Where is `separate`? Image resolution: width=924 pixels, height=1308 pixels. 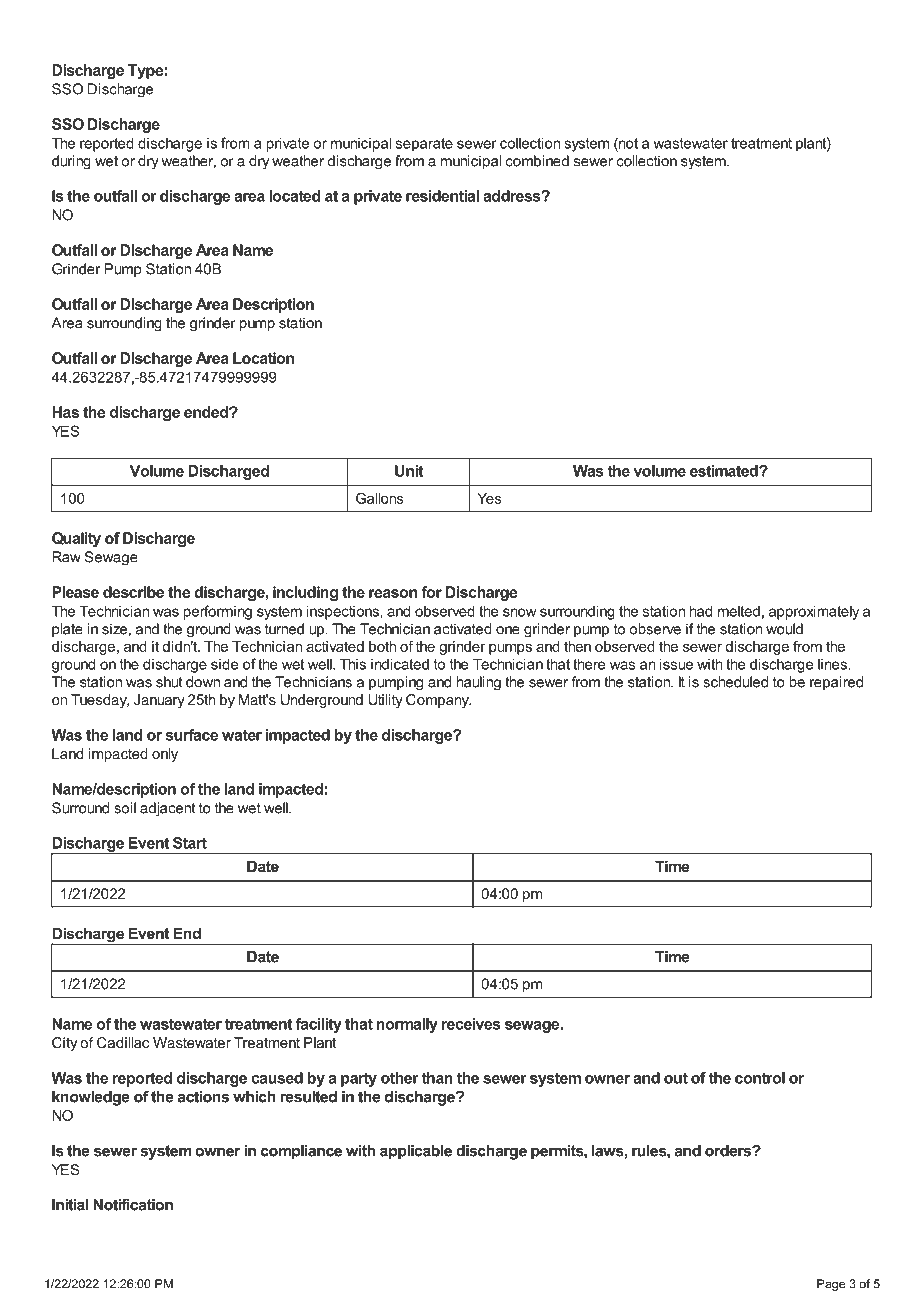 separate is located at coordinates (424, 145).
